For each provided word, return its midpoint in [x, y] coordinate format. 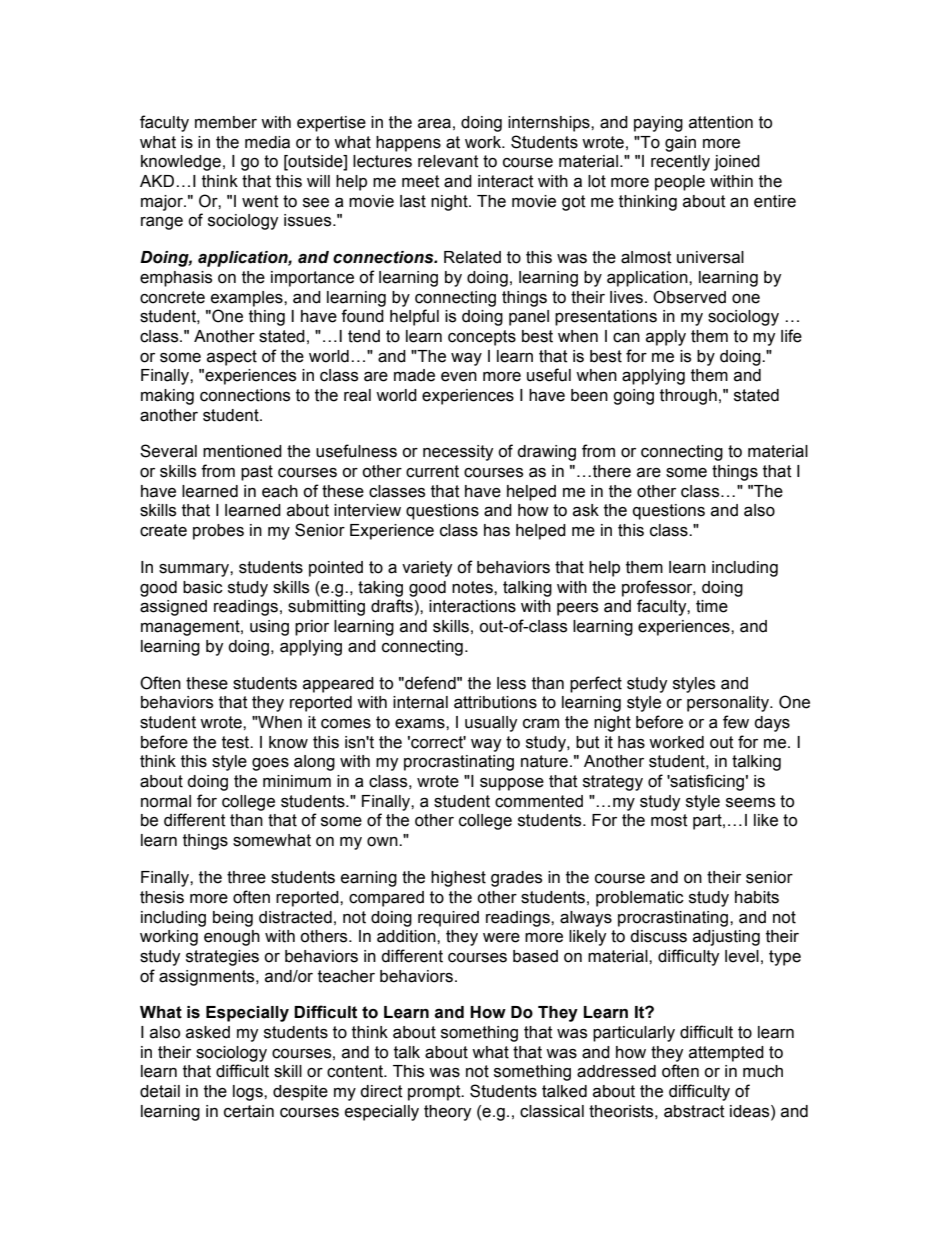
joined [737, 163]
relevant [448, 161]
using [269, 628]
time [712, 606]
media [267, 142]
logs [249, 1093]
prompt [435, 1093]
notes [473, 587]
